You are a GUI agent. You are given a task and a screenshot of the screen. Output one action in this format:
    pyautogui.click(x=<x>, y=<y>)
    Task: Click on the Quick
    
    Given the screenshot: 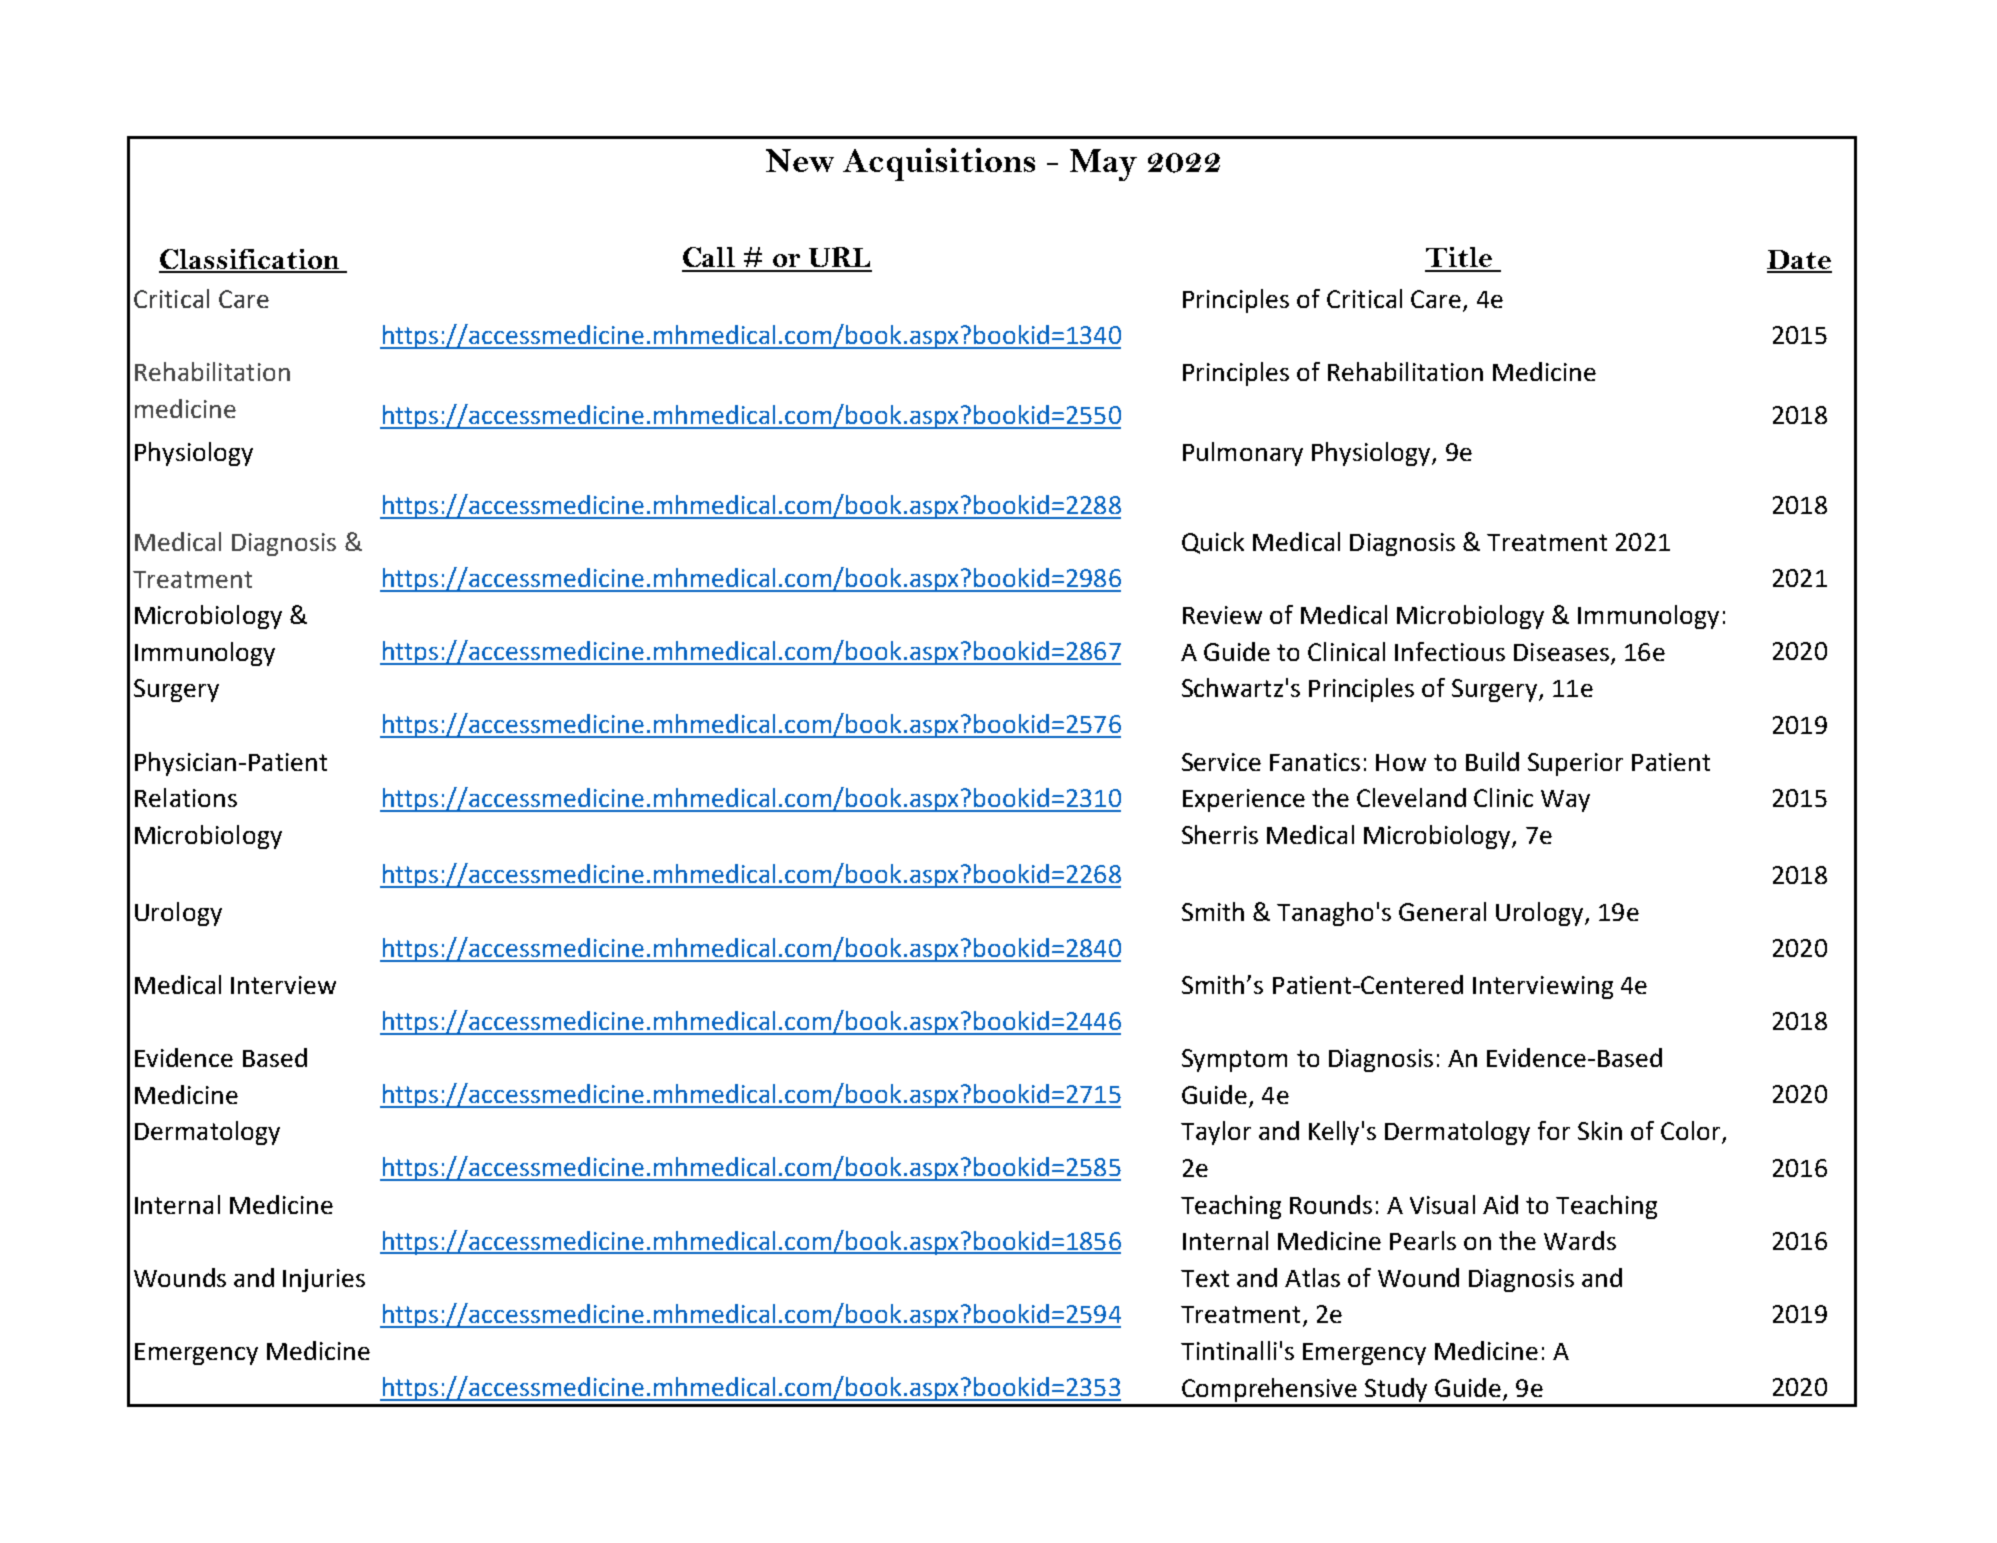 What is the action you would take?
    pyautogui.click(x=1213, y=543)
